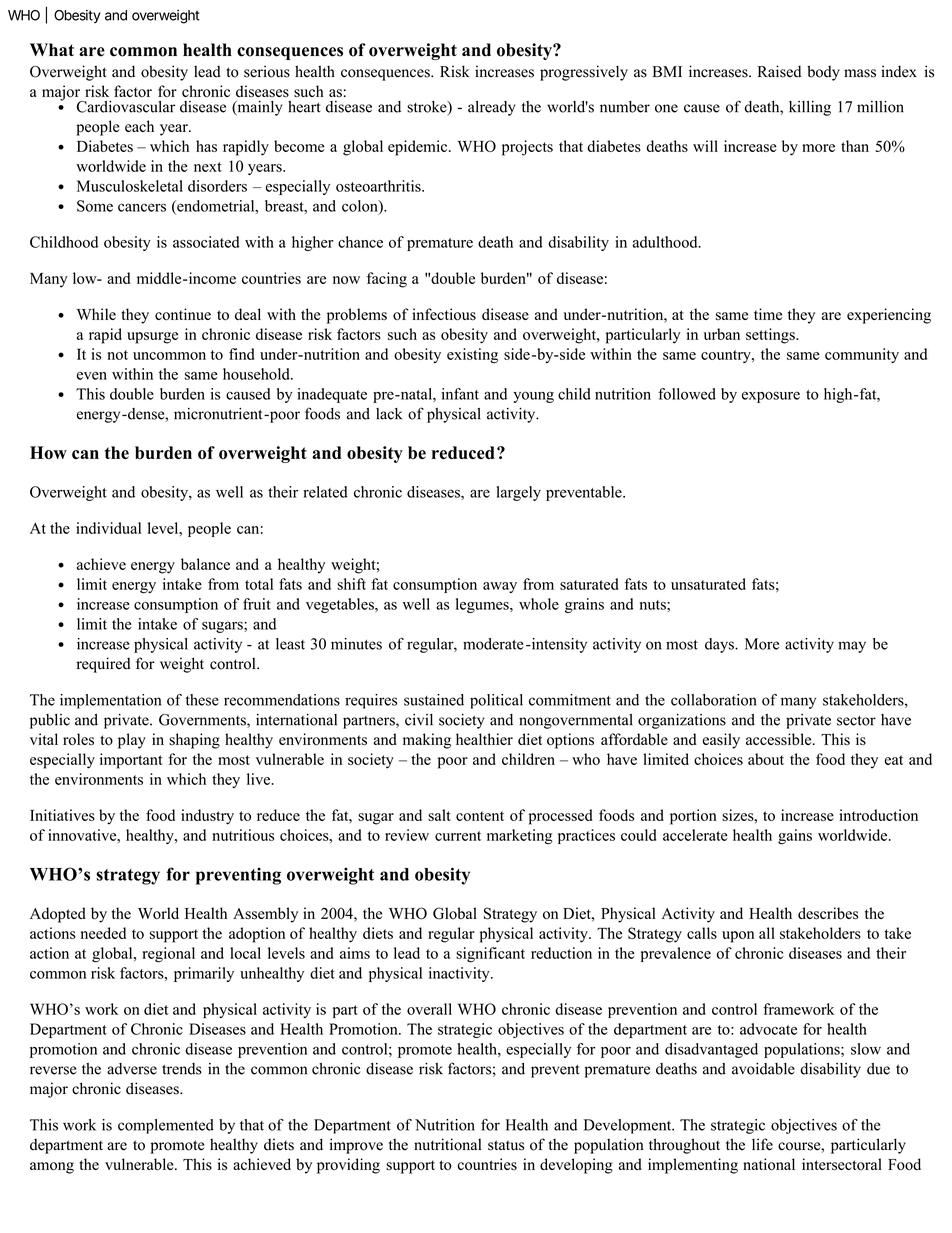  What do you see at coordinates (506, 1145) in the screenshot?
I see `status` at bounding box center [506, 1145].
